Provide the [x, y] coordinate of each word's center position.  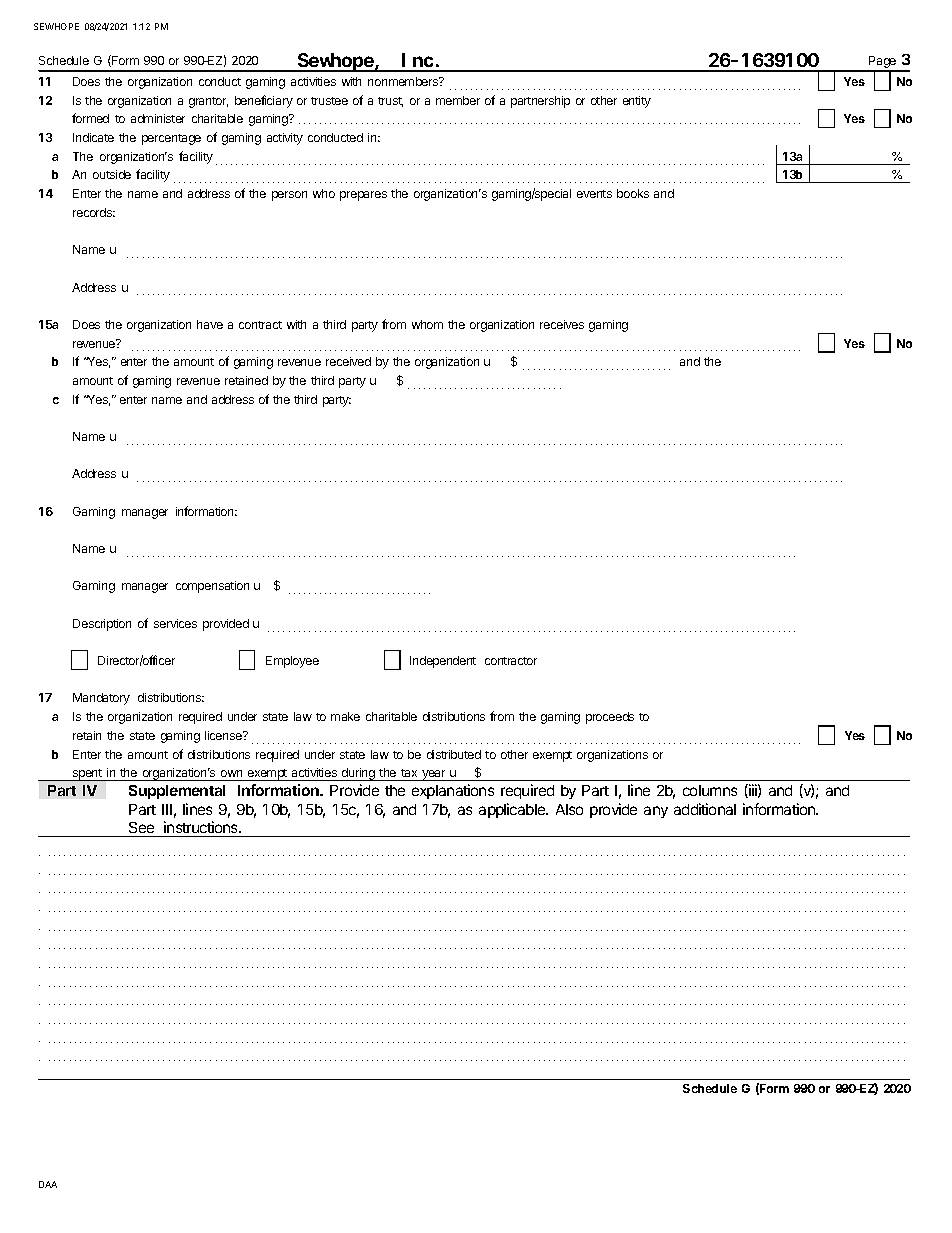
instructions [202, 827]
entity [637, 102]
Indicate [93, 137]
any [656, 812]
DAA [48, 1184]
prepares [363, 196]
